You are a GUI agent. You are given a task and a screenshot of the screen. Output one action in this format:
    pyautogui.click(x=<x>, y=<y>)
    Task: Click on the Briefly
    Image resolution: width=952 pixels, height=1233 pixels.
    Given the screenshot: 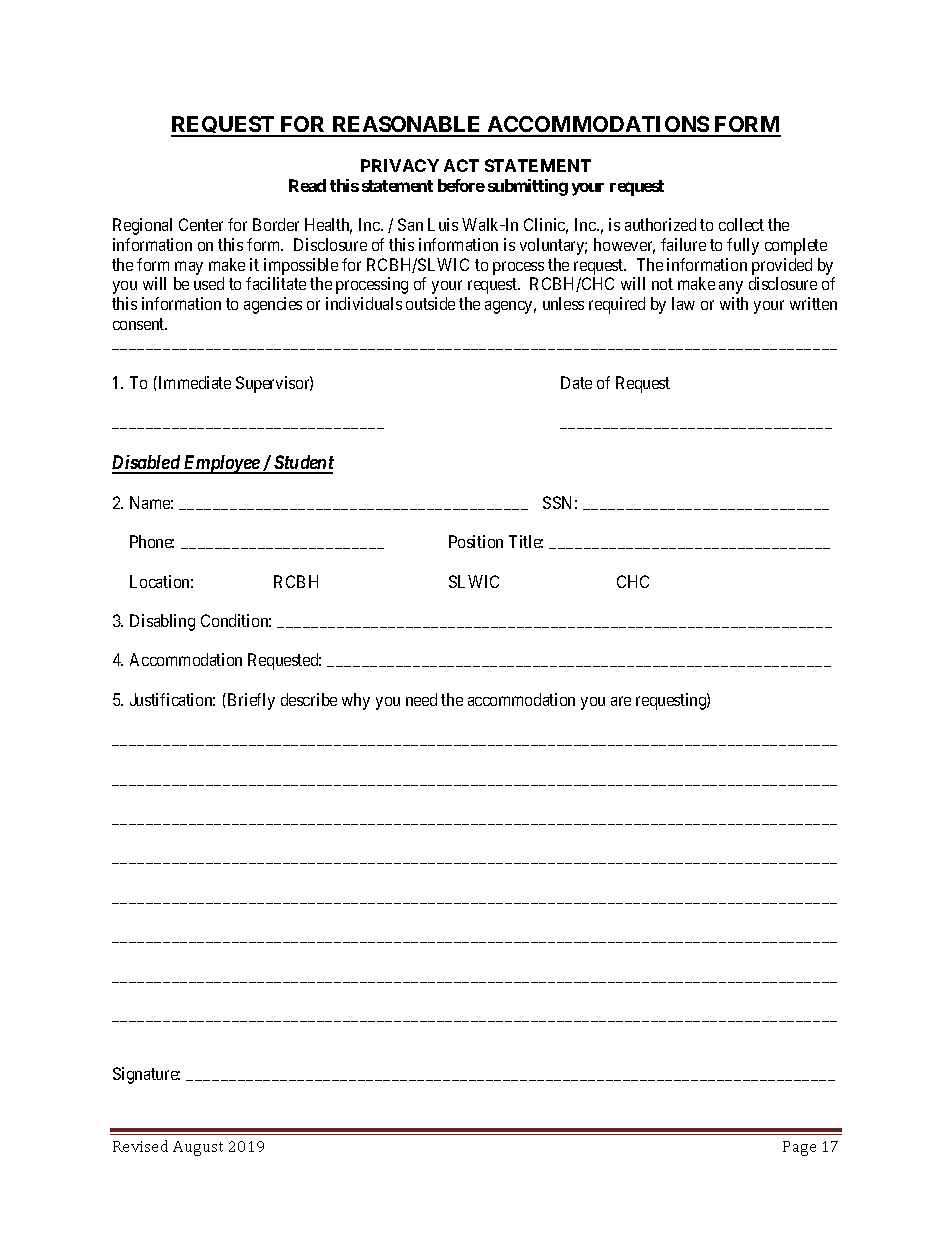 What is the action you would take?
    pyautogui.click(x=251, y=701)
